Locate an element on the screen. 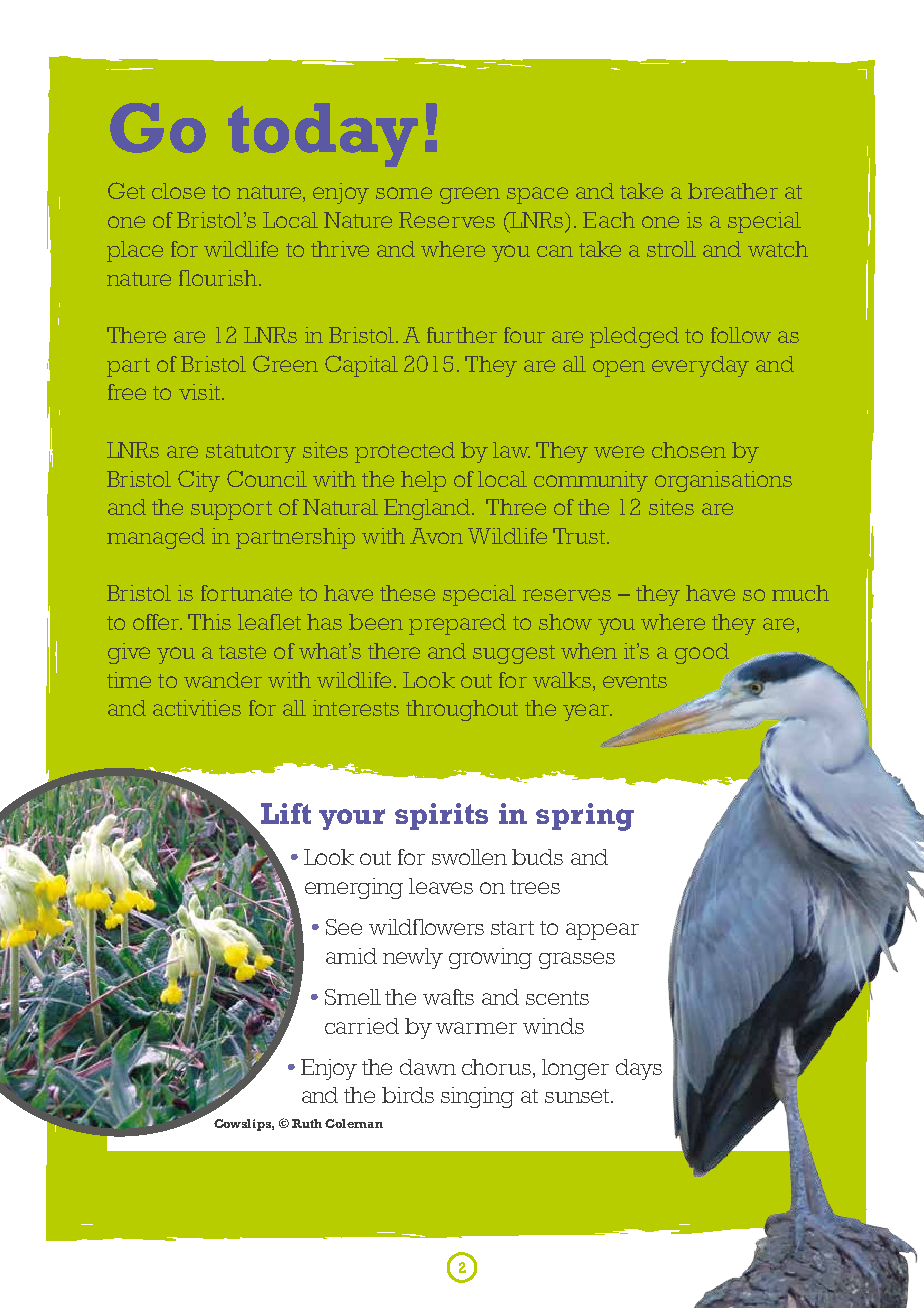 The height and width of the screenshot is (1308, 924). singing is located at coordinates (477, 1097).
